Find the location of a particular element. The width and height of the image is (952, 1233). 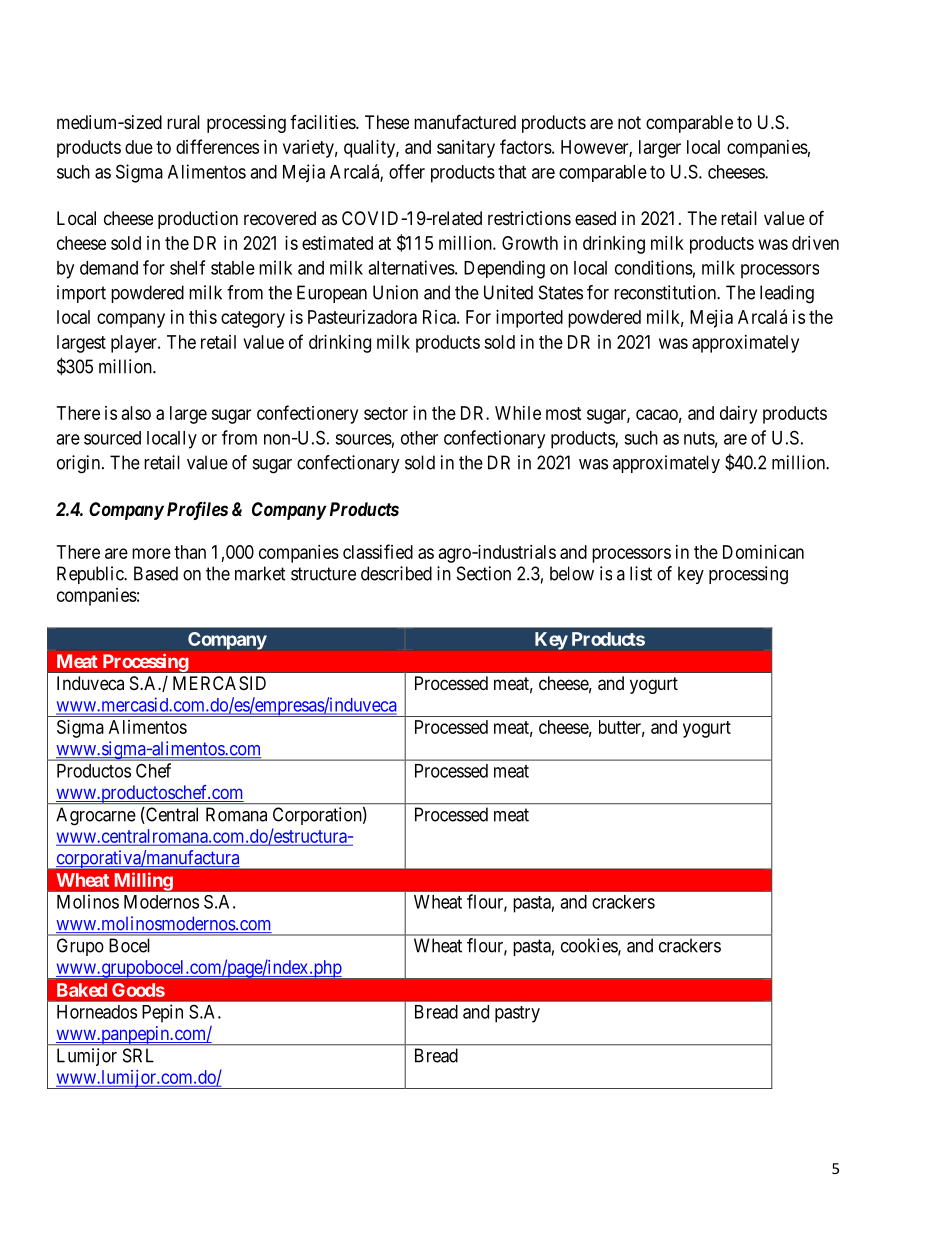

Based is located at coordinates (156, 573).
